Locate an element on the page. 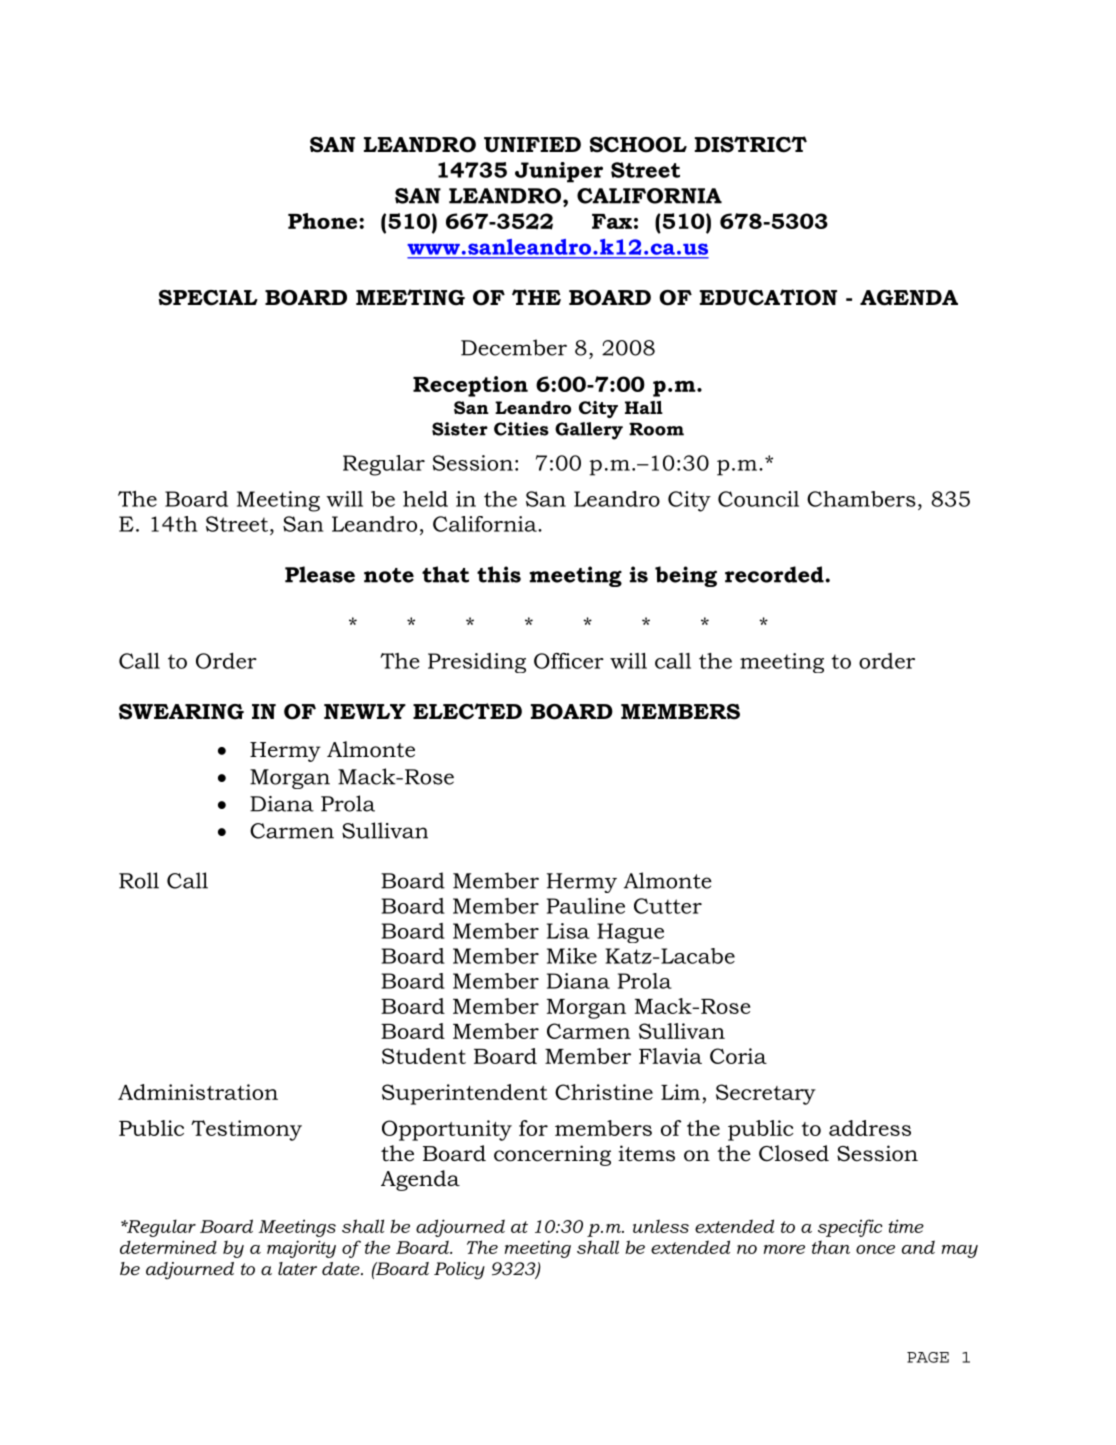  Chambers is located at coordinates (861, 499).
